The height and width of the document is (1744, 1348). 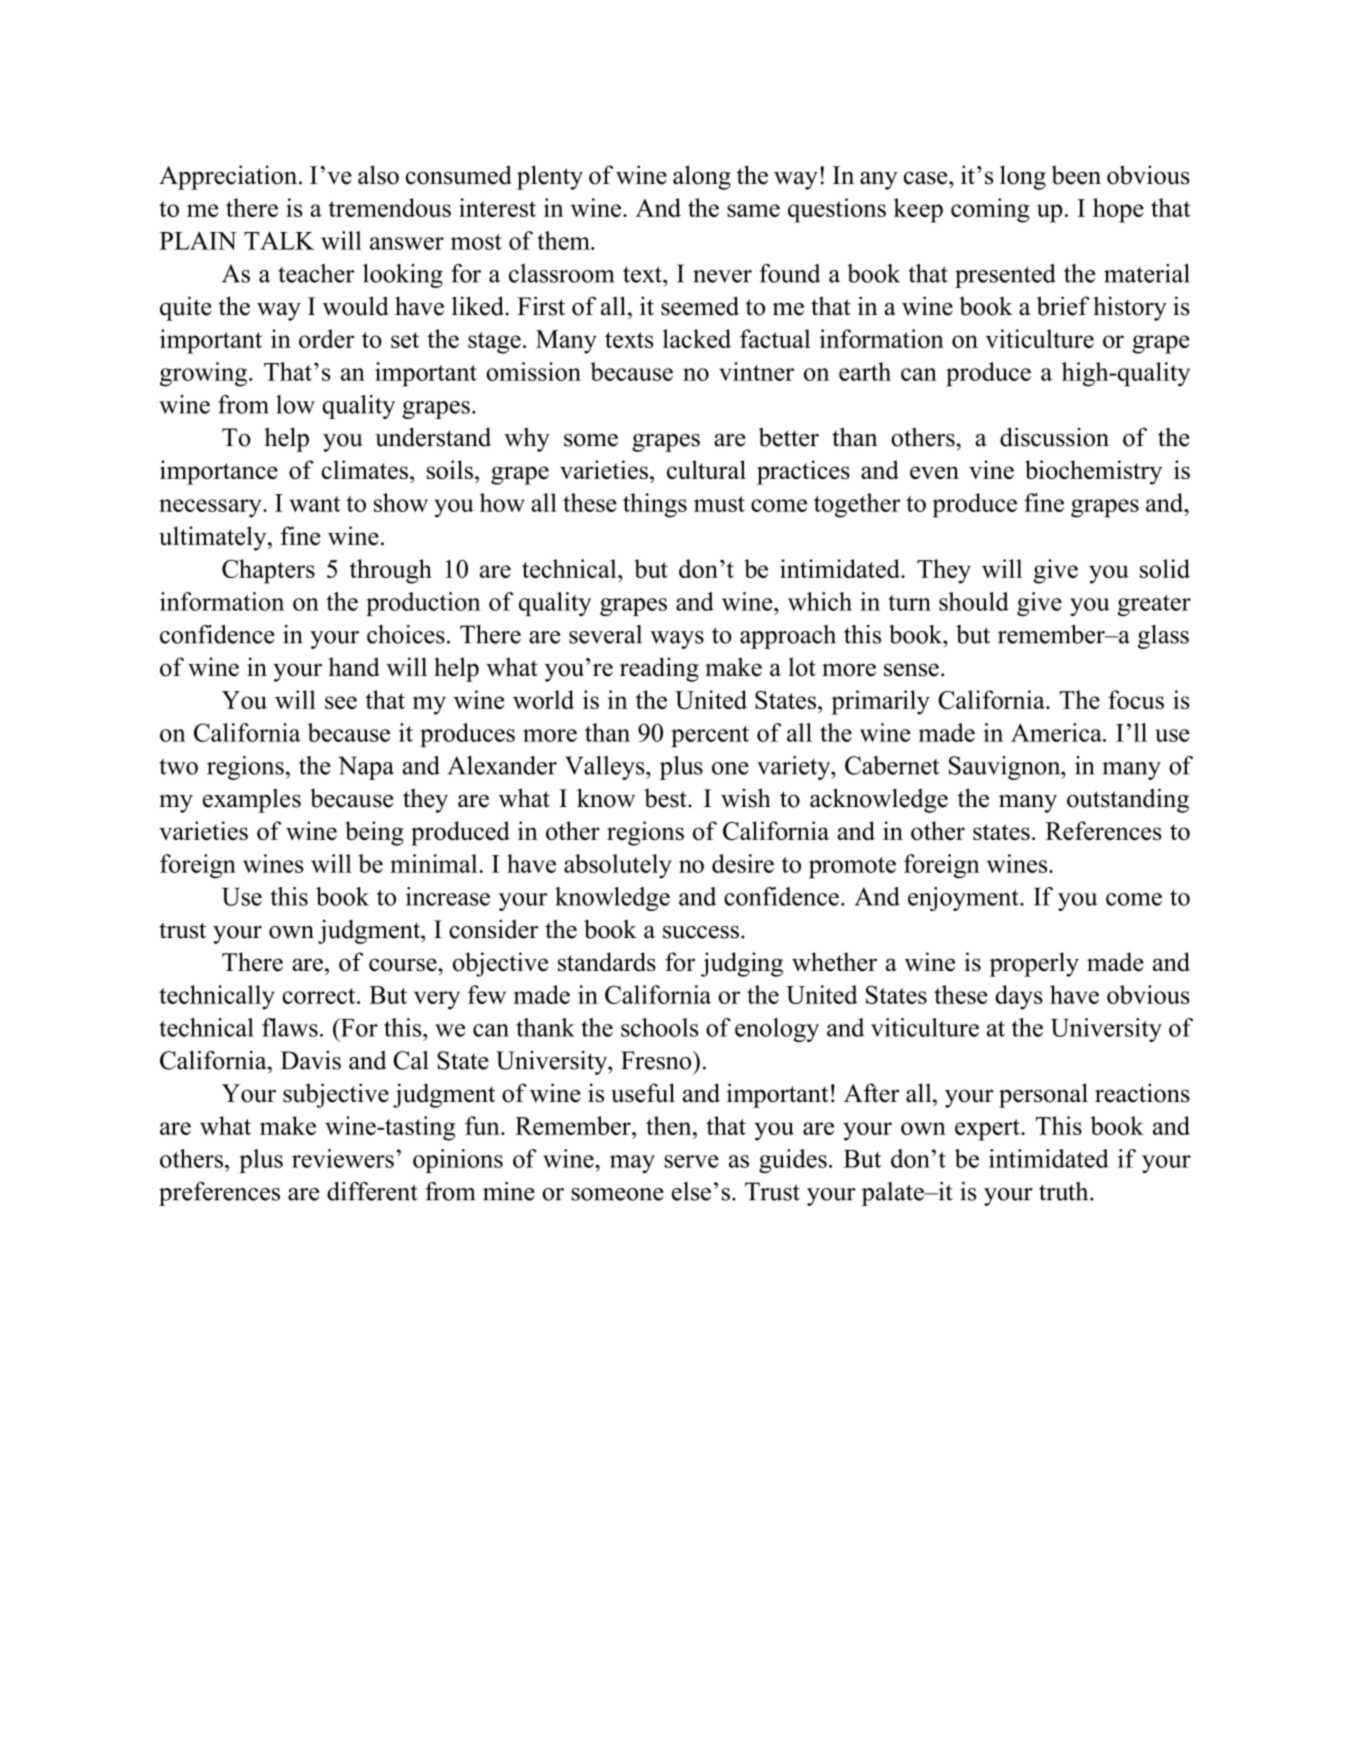 What do you see at coordinates (1093, 472) in the document?
I see `biochemistry` at bounding box center [1093, 472].
